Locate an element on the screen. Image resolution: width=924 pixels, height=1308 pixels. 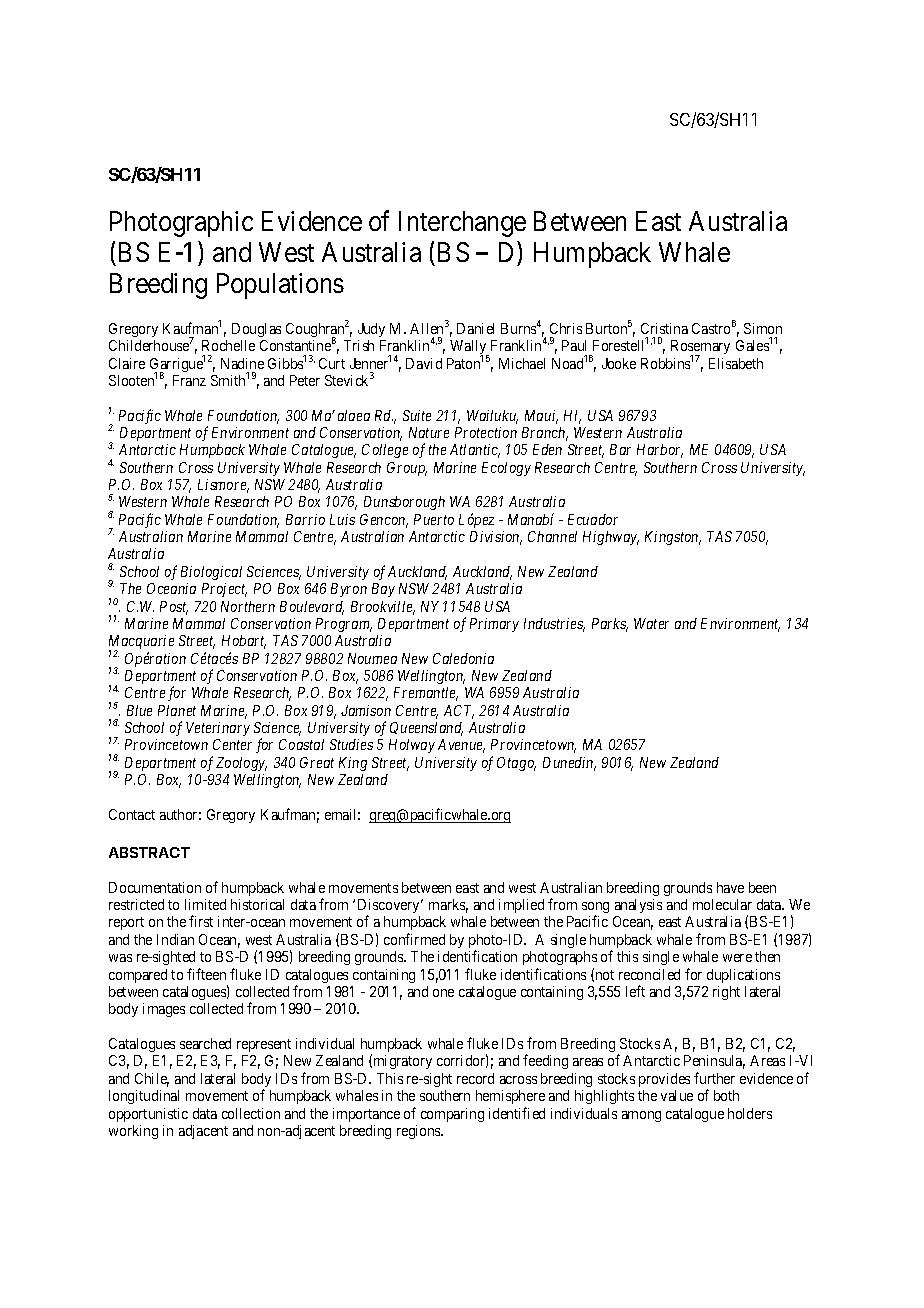
Rochelle is located at coordinates (228, 345).
